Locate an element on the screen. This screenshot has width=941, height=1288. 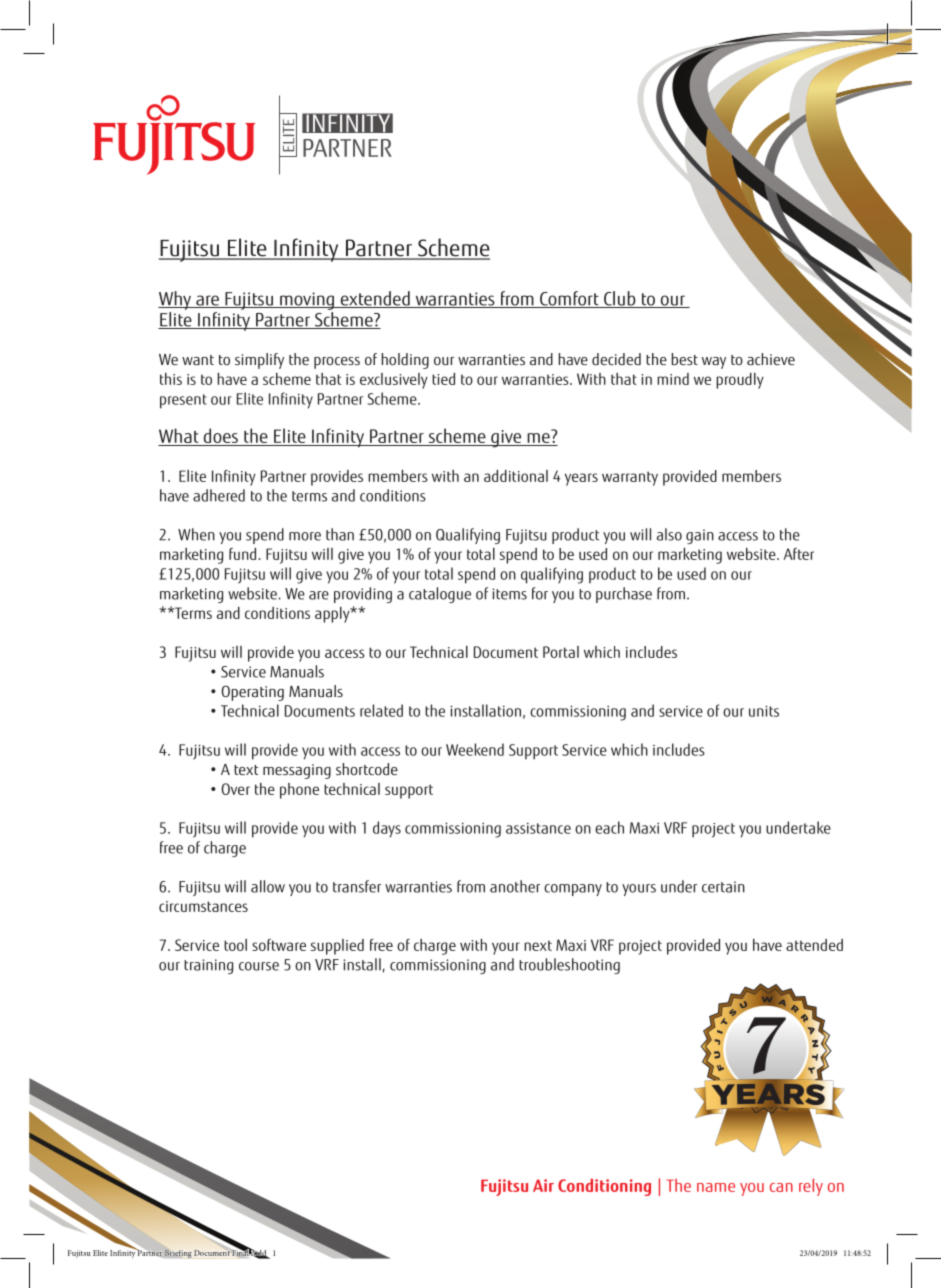
way is located at coordinates (714, 363).
